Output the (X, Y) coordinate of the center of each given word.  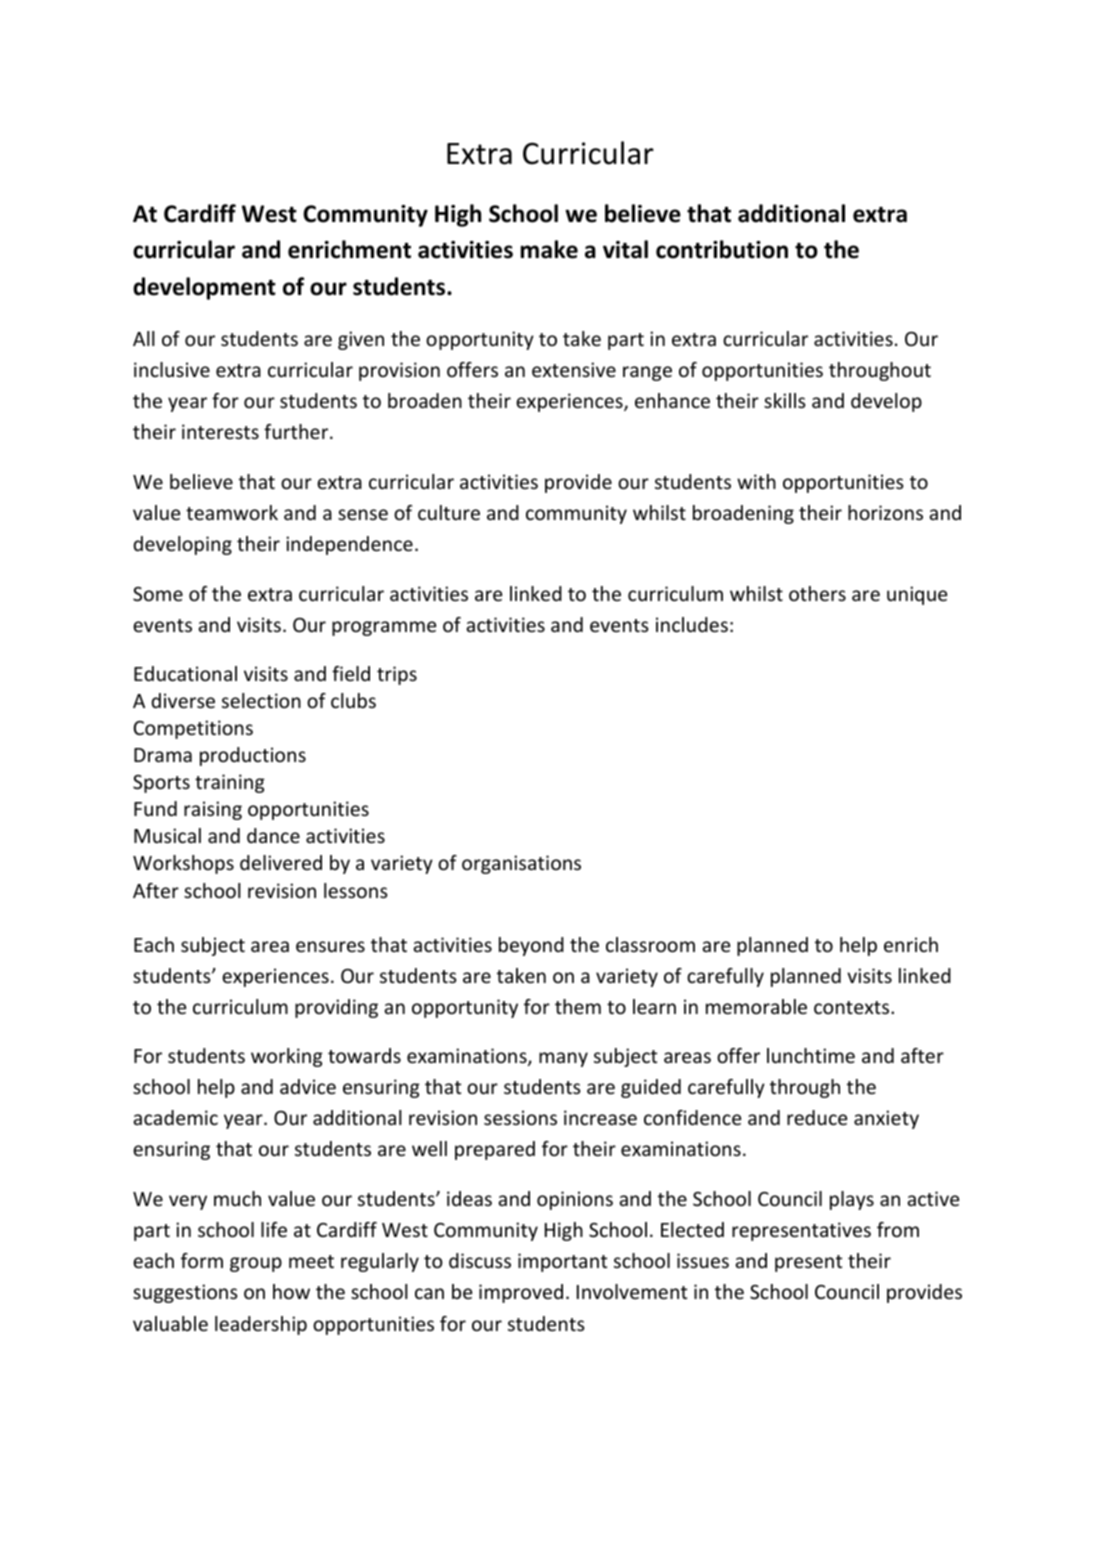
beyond (531, 946)
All (144, 338)
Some (158, 594)
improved (521, 1293)
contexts (853, 1007)
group (256, 1264)
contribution (722, 249)
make (549, 249)
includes (692, 624)
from (898, 1229)
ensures (330, 946)
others (817, 593)
